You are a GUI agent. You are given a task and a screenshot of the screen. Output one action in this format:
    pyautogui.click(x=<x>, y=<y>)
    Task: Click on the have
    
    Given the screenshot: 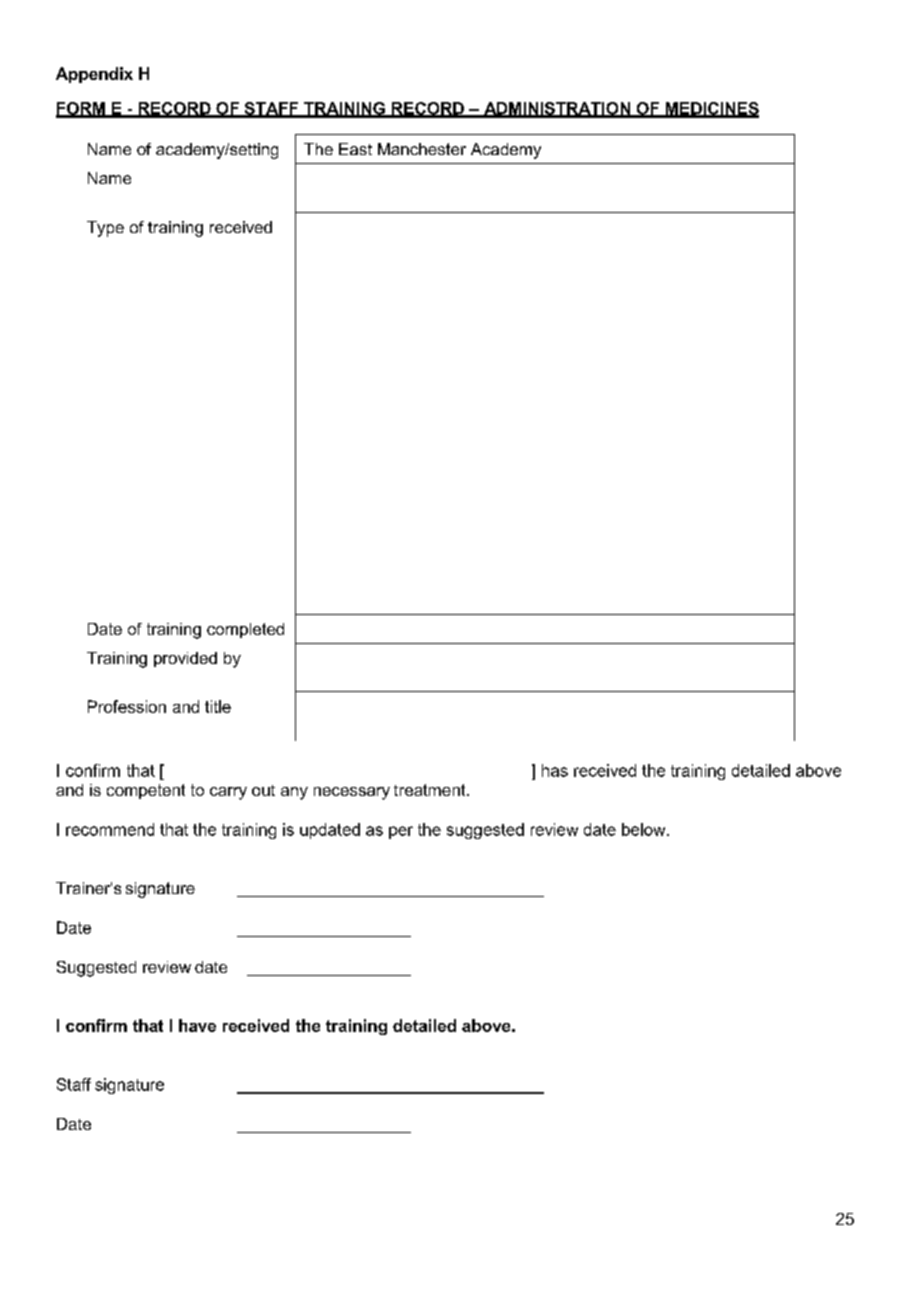 What is the action you would take?
    pyautogui.click(x=197, y=1025)
